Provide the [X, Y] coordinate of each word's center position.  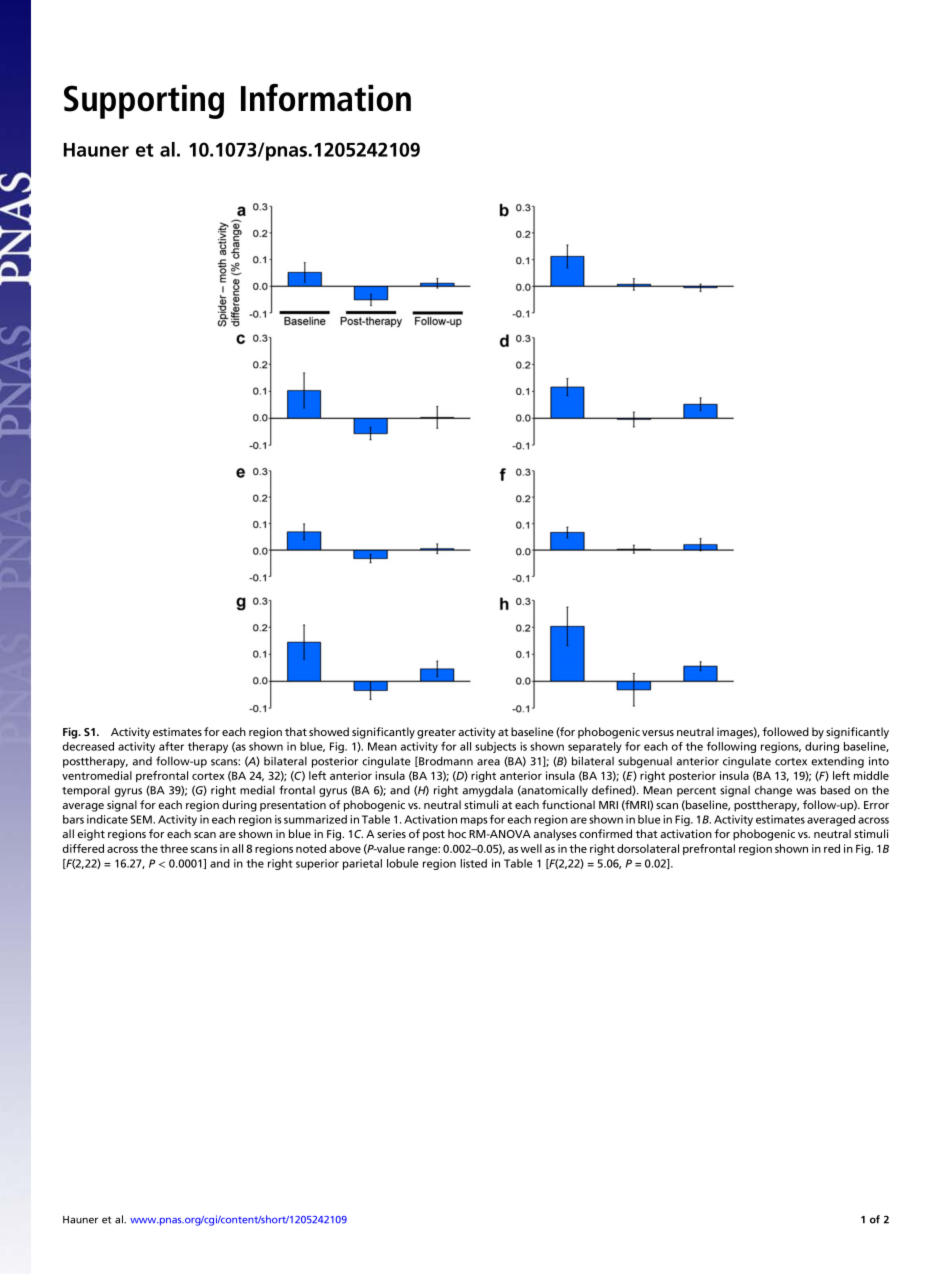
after [171, 746]
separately [595, 747]
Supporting [144, 101]
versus [658, 733]
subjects [495, 747]
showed [329, 731]
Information [326, 98]
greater [436, 733]
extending [837, 762]
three [174, 848]
